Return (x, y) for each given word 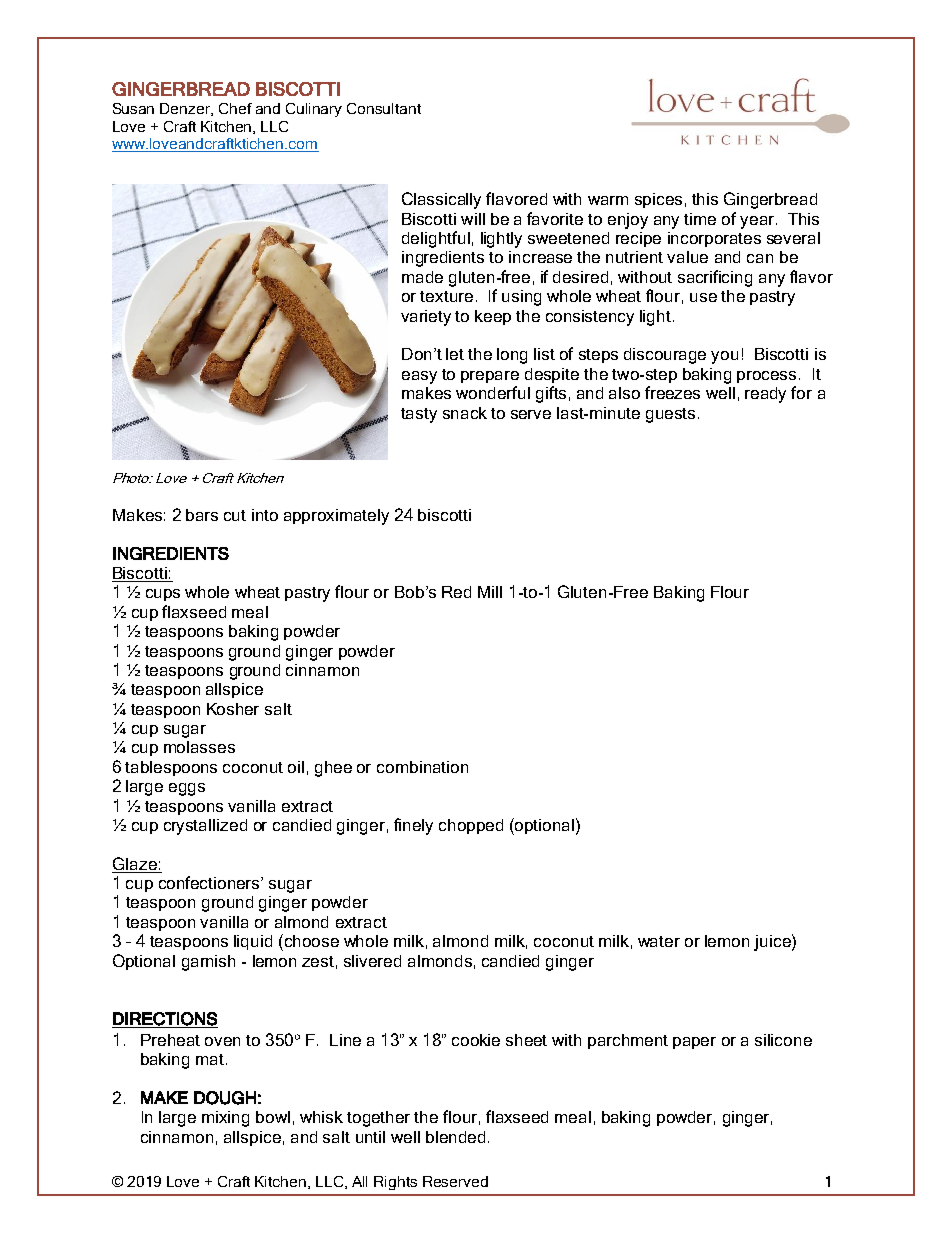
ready (765, 395)
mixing (225, 1119)
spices (658, 200)
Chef (235, 108)
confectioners (210, 882)
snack (465, 413)
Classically (441, 200)
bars (202, 515)
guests (670, 415)
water (659, 941)
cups (163, 595)
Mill (490, 592)
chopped (471, 826)
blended (455, 1137)
